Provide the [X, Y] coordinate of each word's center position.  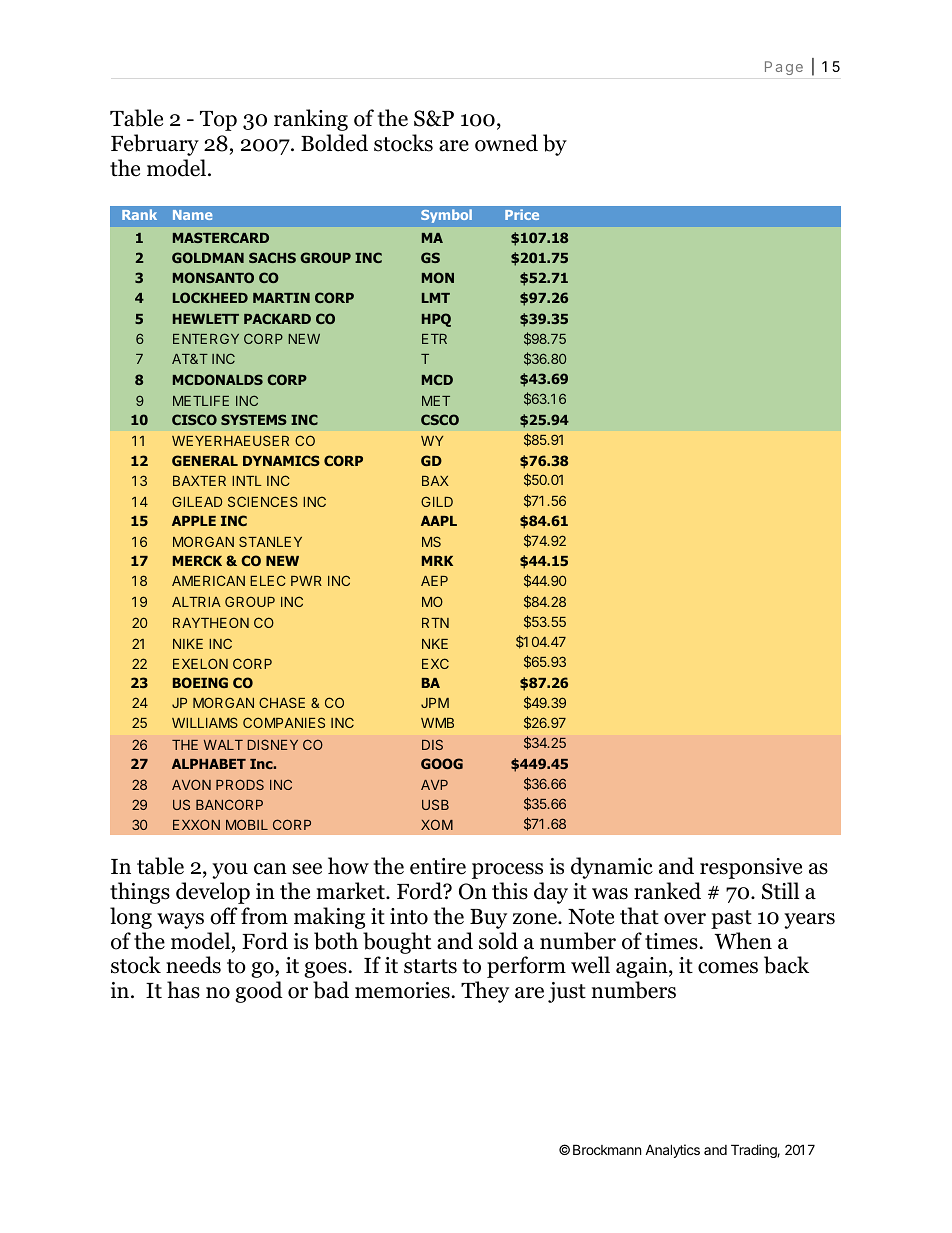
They [485, 992]
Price [522, 214]
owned [506, 143]
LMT [436, 298]
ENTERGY [206, 338]
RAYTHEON [211, 622]
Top [218, 121]
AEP [434, 581]
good [259, 992]
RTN [435, 623]
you [230, 871]
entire [438, 866]
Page [784, 68]
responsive [751, 868]
